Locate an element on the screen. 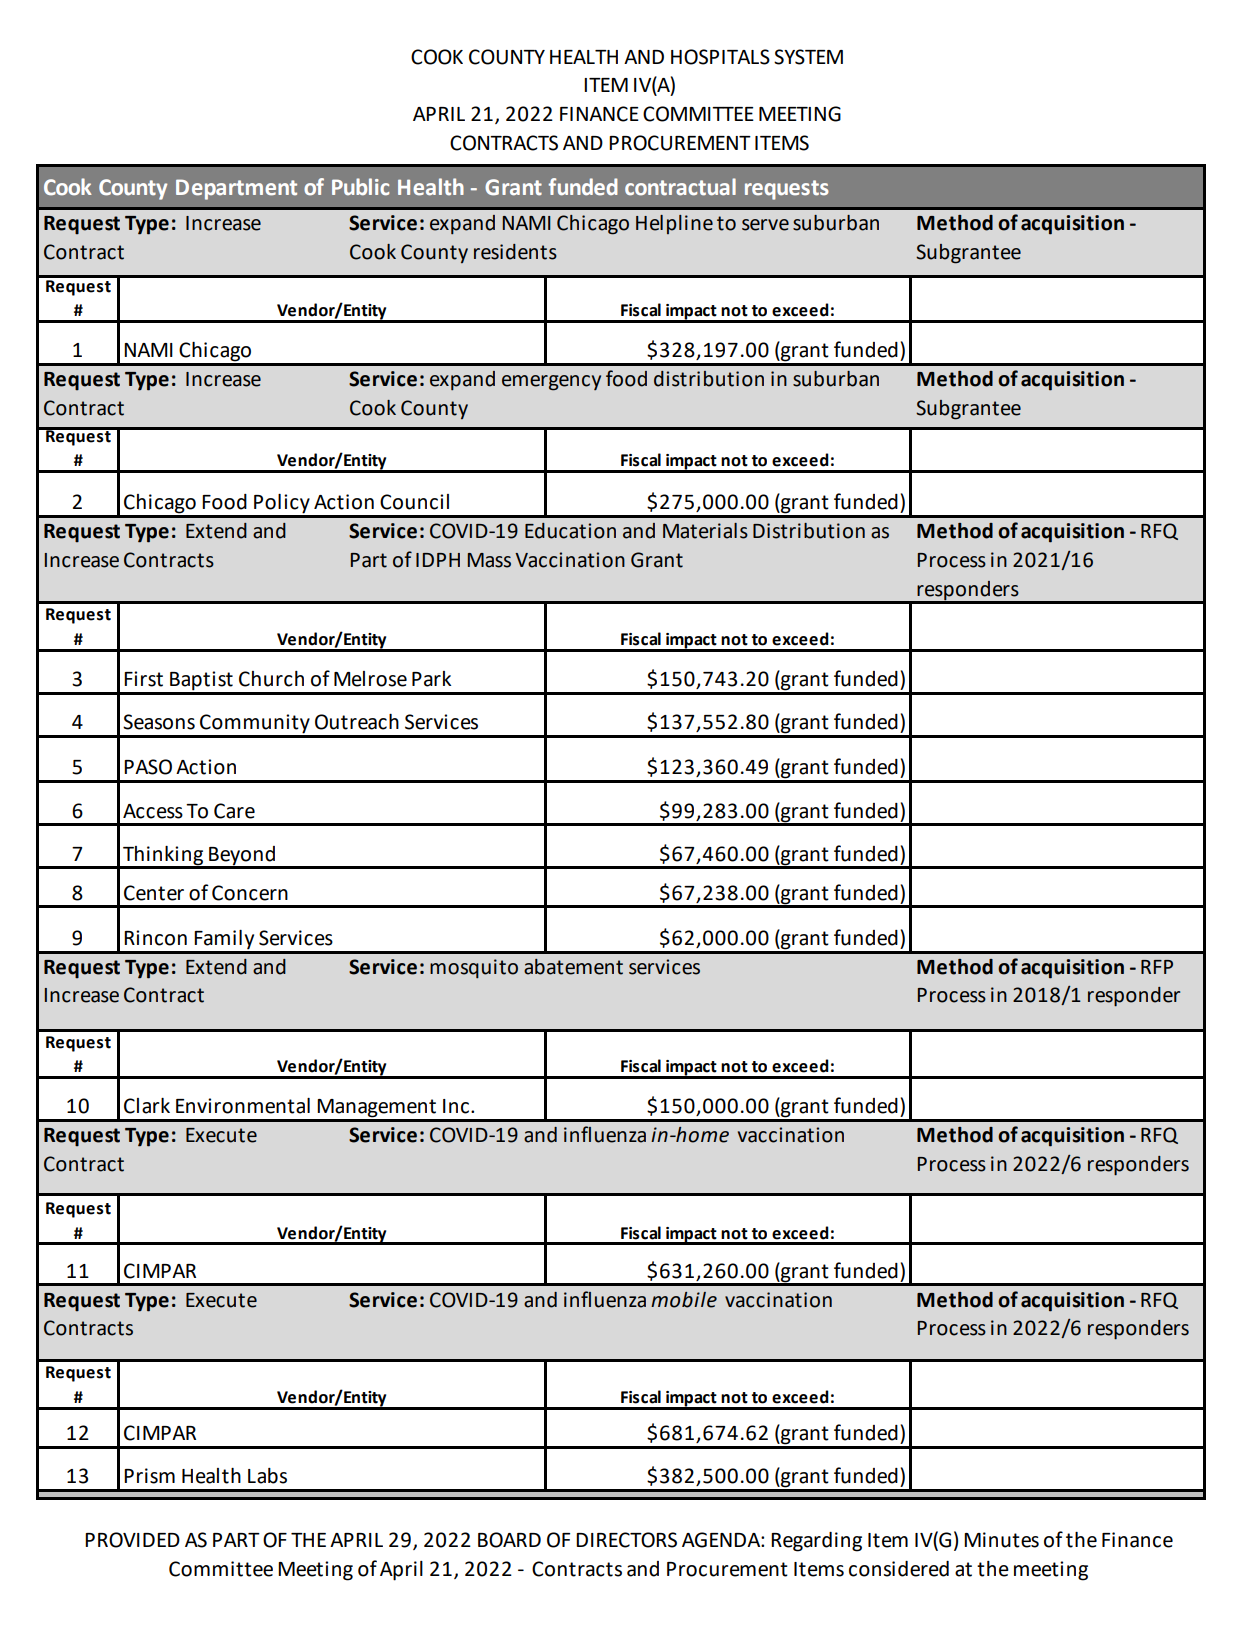 The width and height of the screenshot is (1257, 1627). Labs is located at coordinates (267, 1476).
